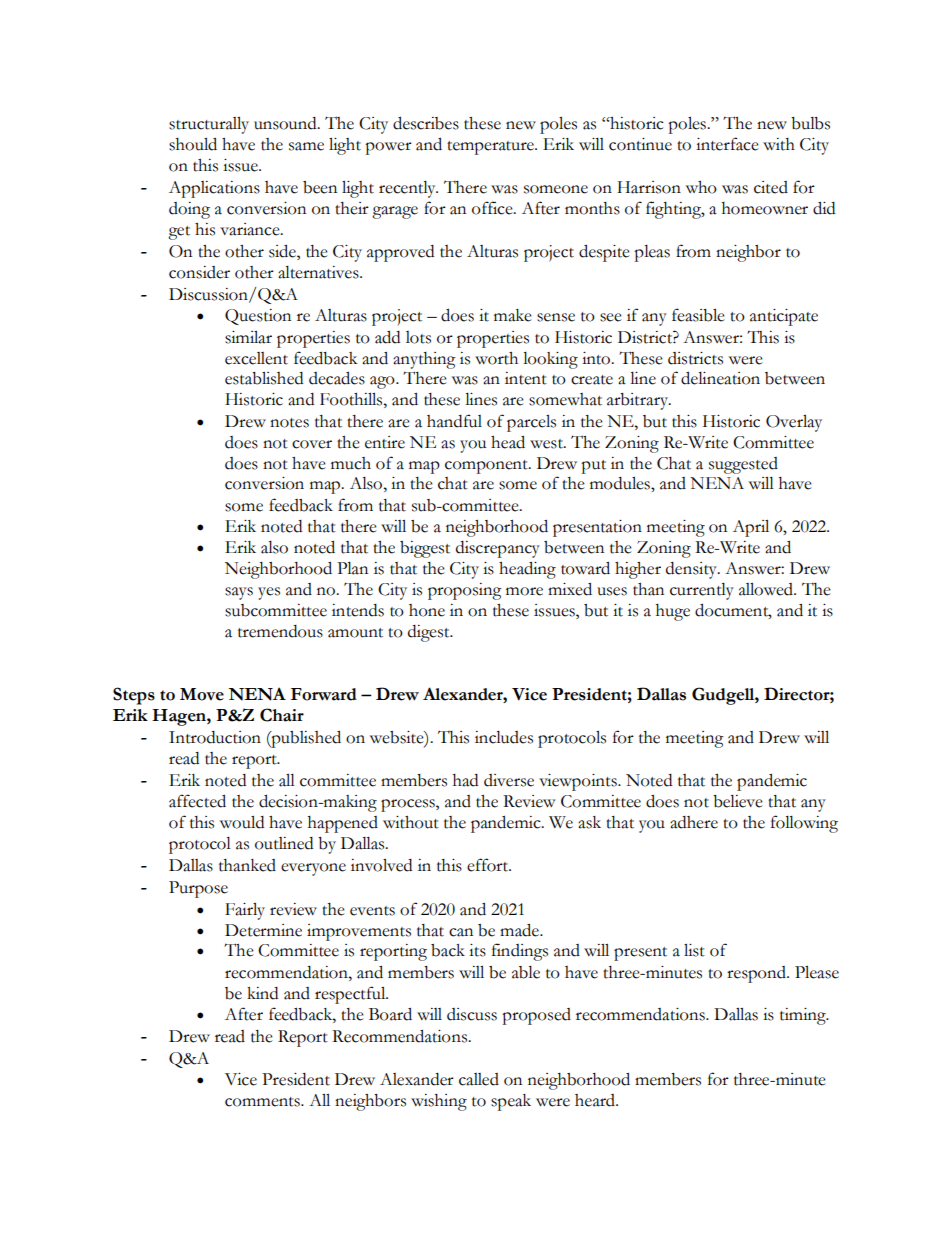 The image size is (952, 1233). Describe the element at coordinates (465, 591) in the page. I see `proposing` at that location.
